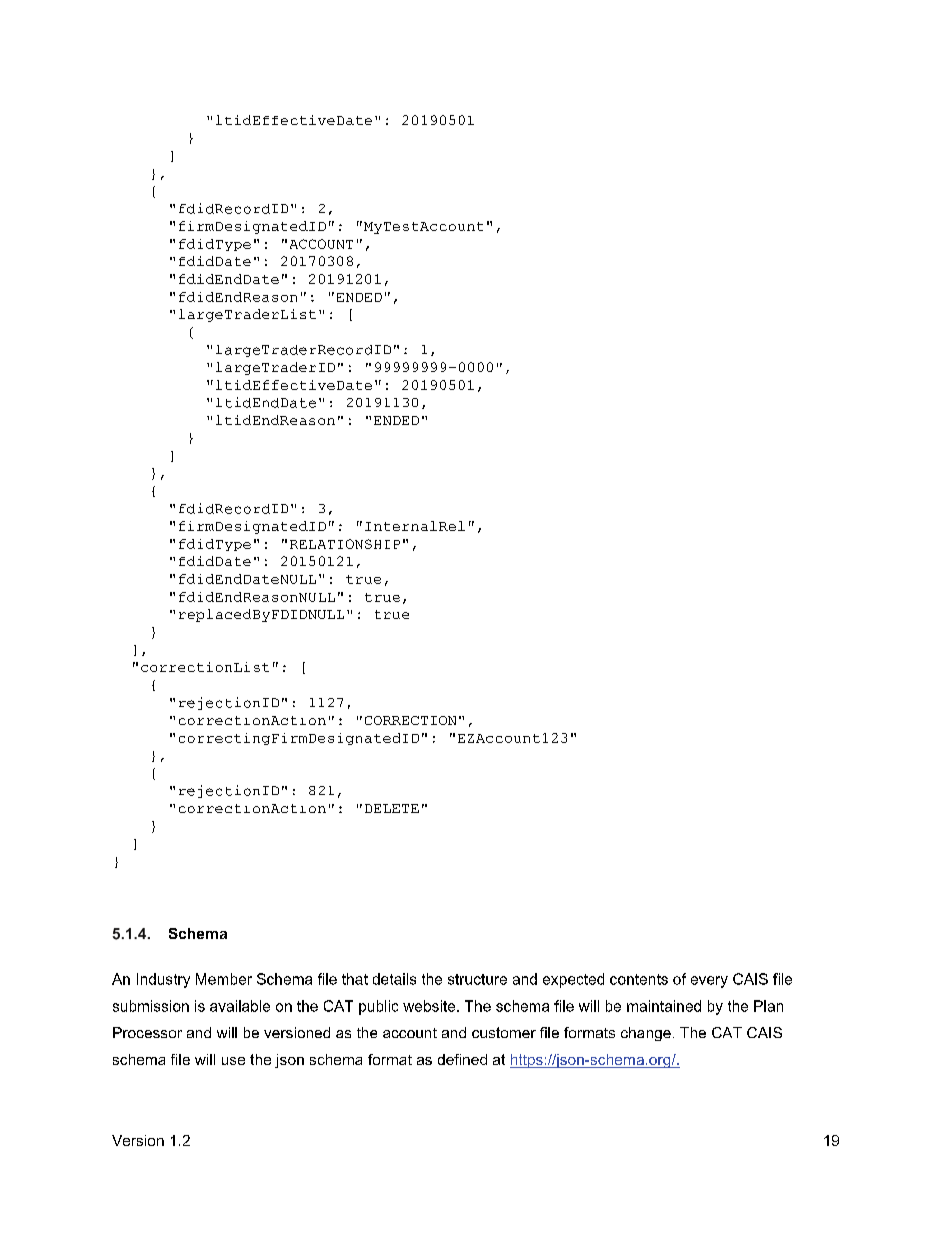  I want to click on RELATIONSHIP, so click(345, 544).
